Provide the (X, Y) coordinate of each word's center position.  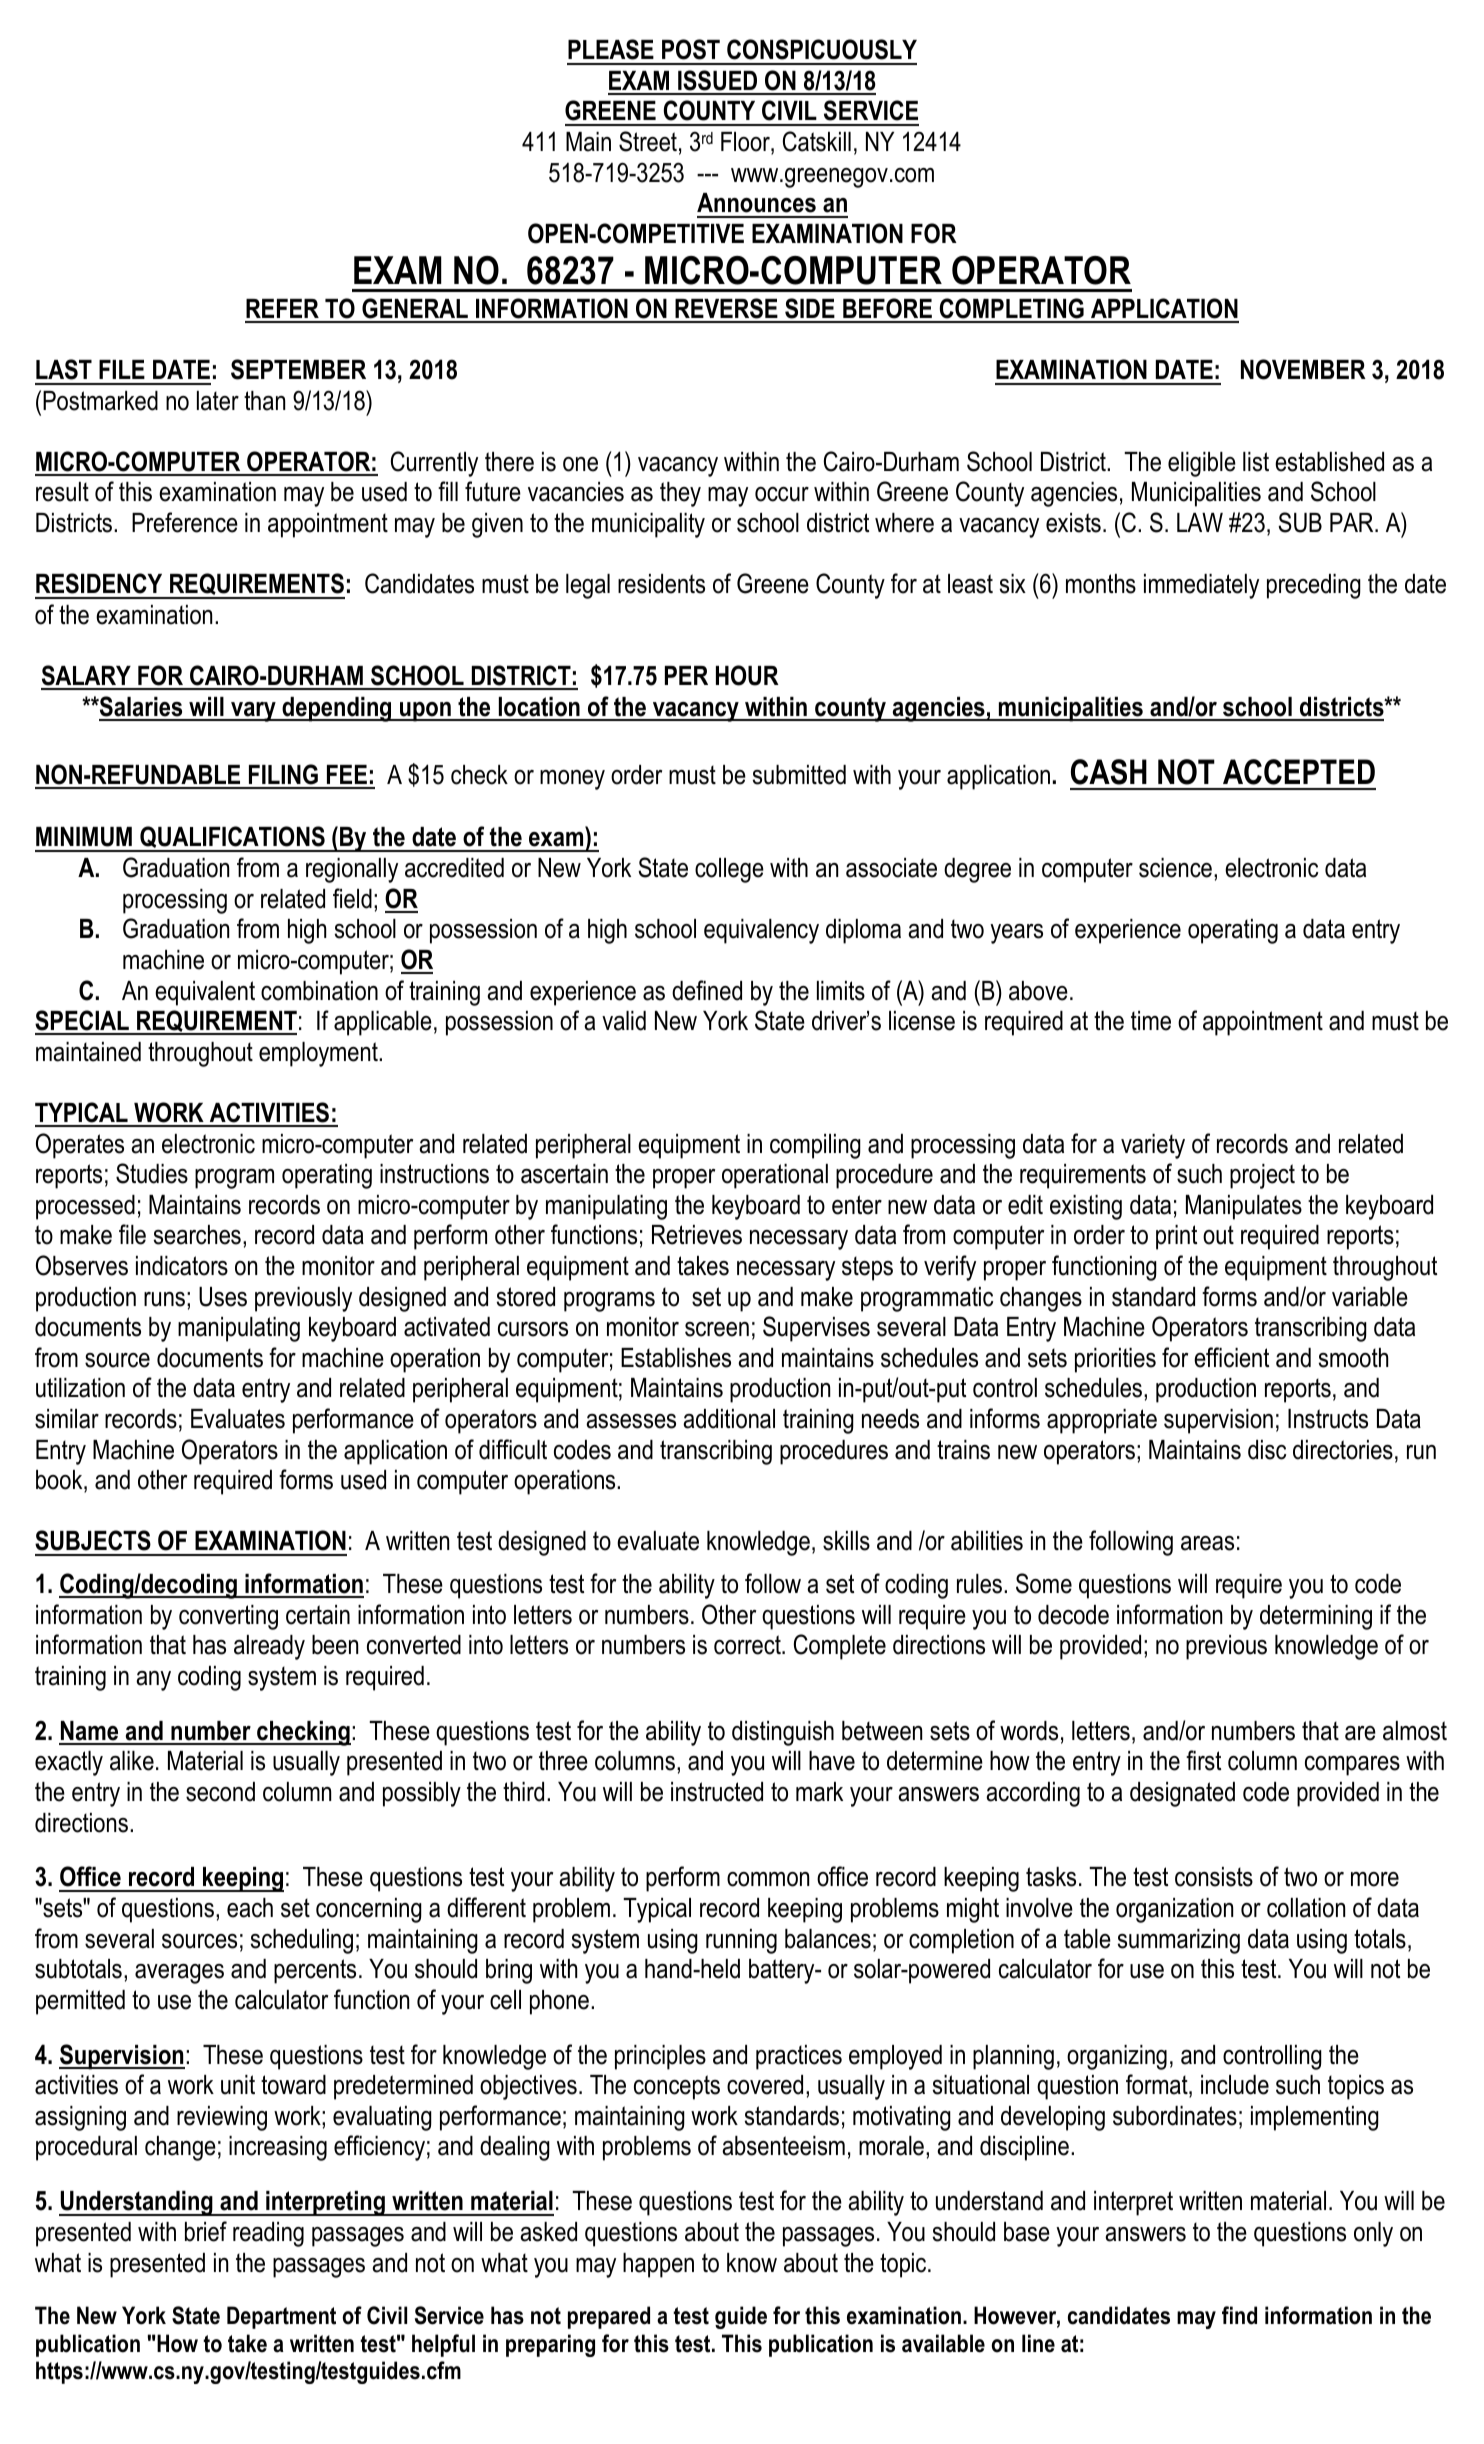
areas (1207, 1543)
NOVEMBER (1303, 369)
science (1175, 868)
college (729, 870)
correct (748, 1645)
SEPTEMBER (298, 369)
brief (206, 2231)
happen (658, 2265)
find (1239, 2315)
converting (228, 1617)
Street (648, 141)
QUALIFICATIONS (232, 838)
